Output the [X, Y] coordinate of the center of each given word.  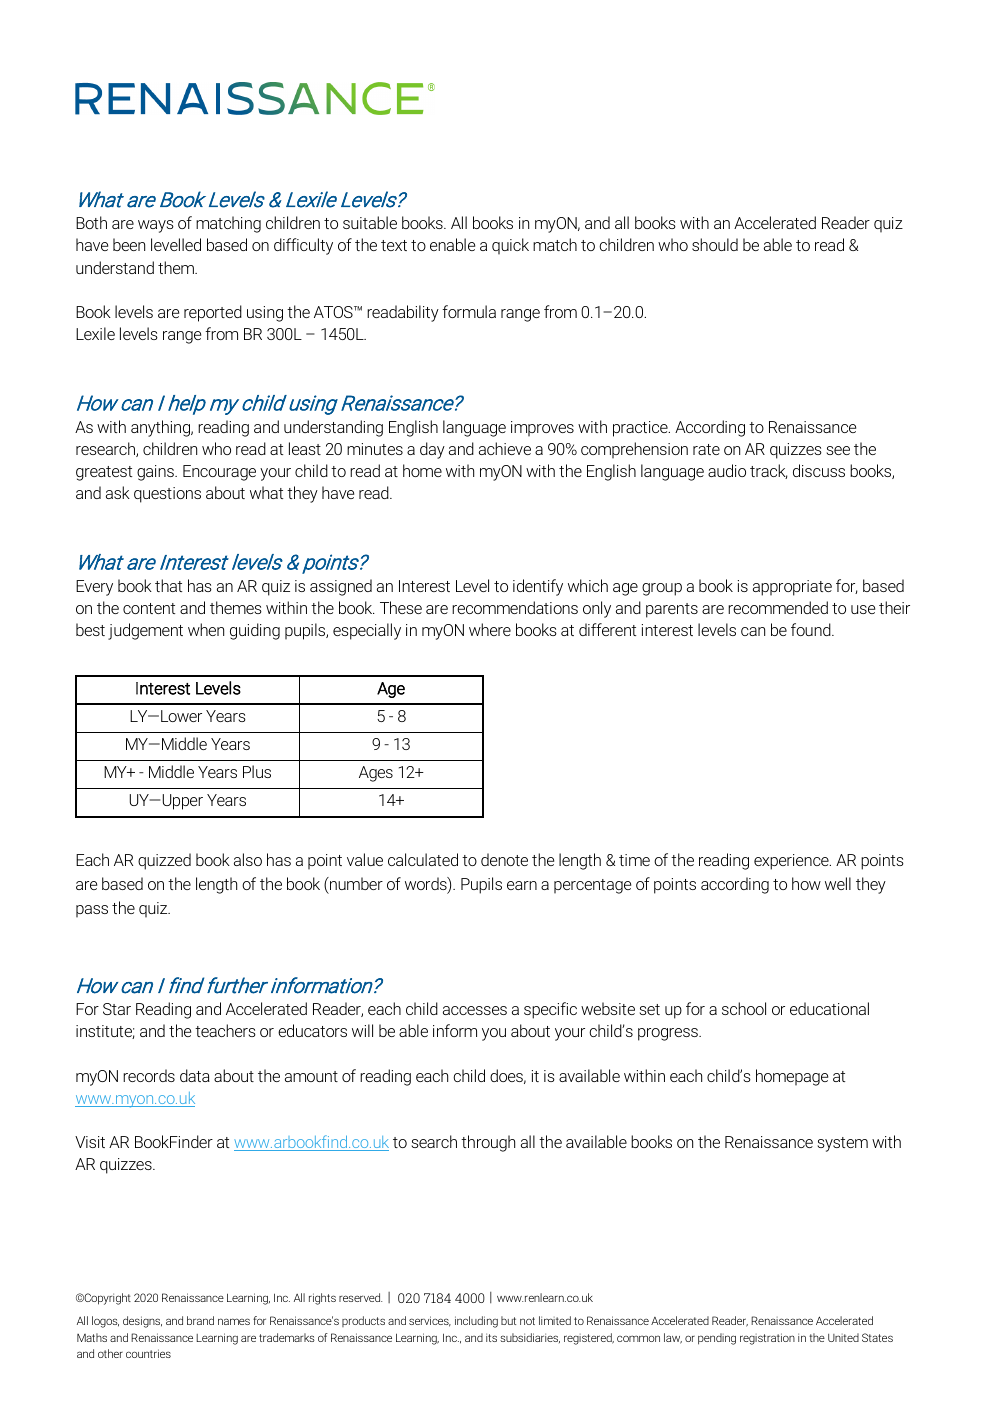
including [476, 1322]
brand [200, 1320]
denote [504, 859]
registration [767, 1339]
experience [792, 862]
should [715, 244]
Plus [257, 771]
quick [510, 246]
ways [156, 226]
